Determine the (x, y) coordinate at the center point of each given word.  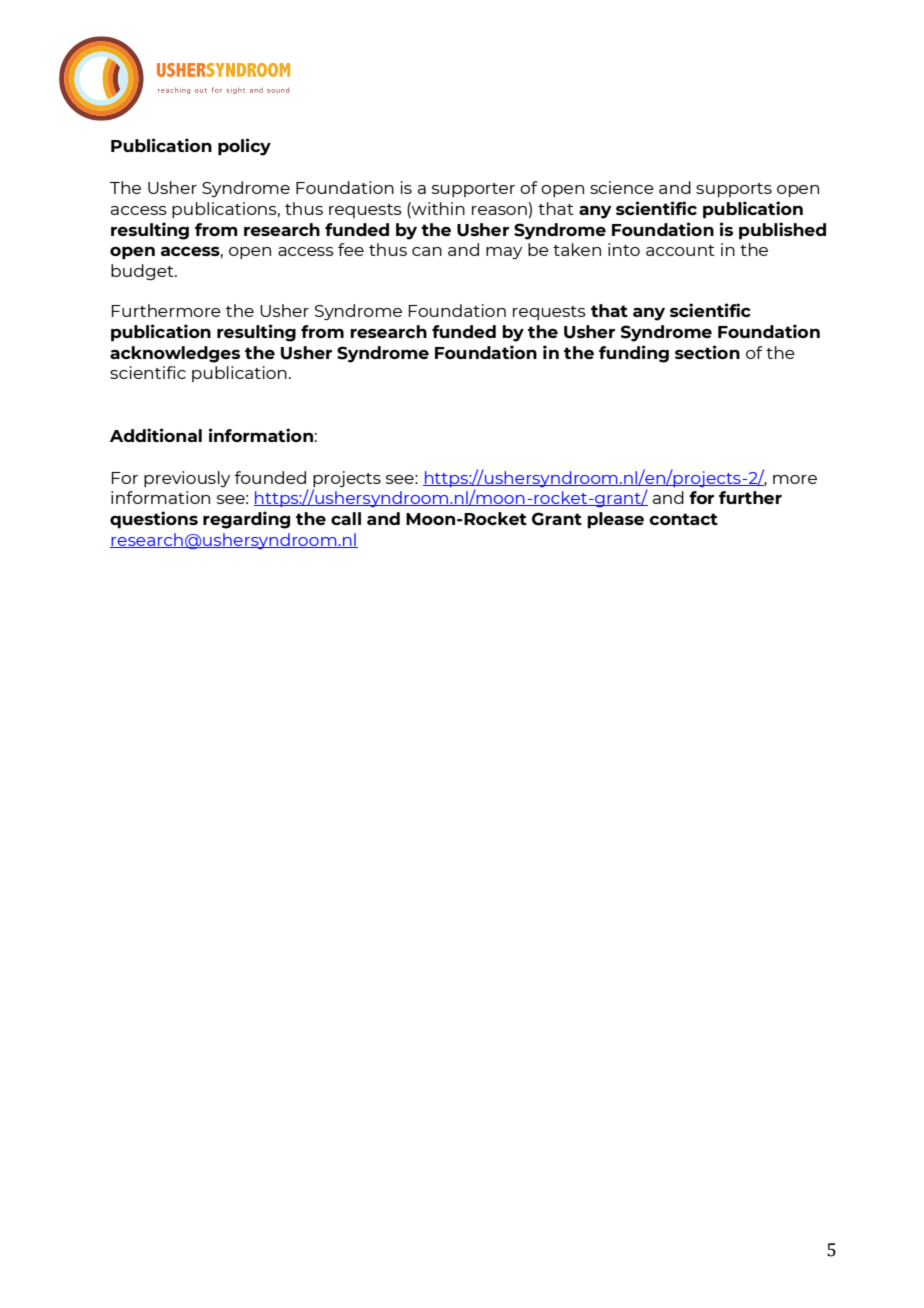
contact (683, 519)
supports (734, 190)
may (504, 253)
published (782, 231)
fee (351, 249)
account (680, 250)
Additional (156, 435)
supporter (473, 190)
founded (270, 477)
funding (634, 354)
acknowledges (175, 354)
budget (143, 272)
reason (499, 210)
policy (244, 147)
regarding (246, 520)
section (707, 352)
